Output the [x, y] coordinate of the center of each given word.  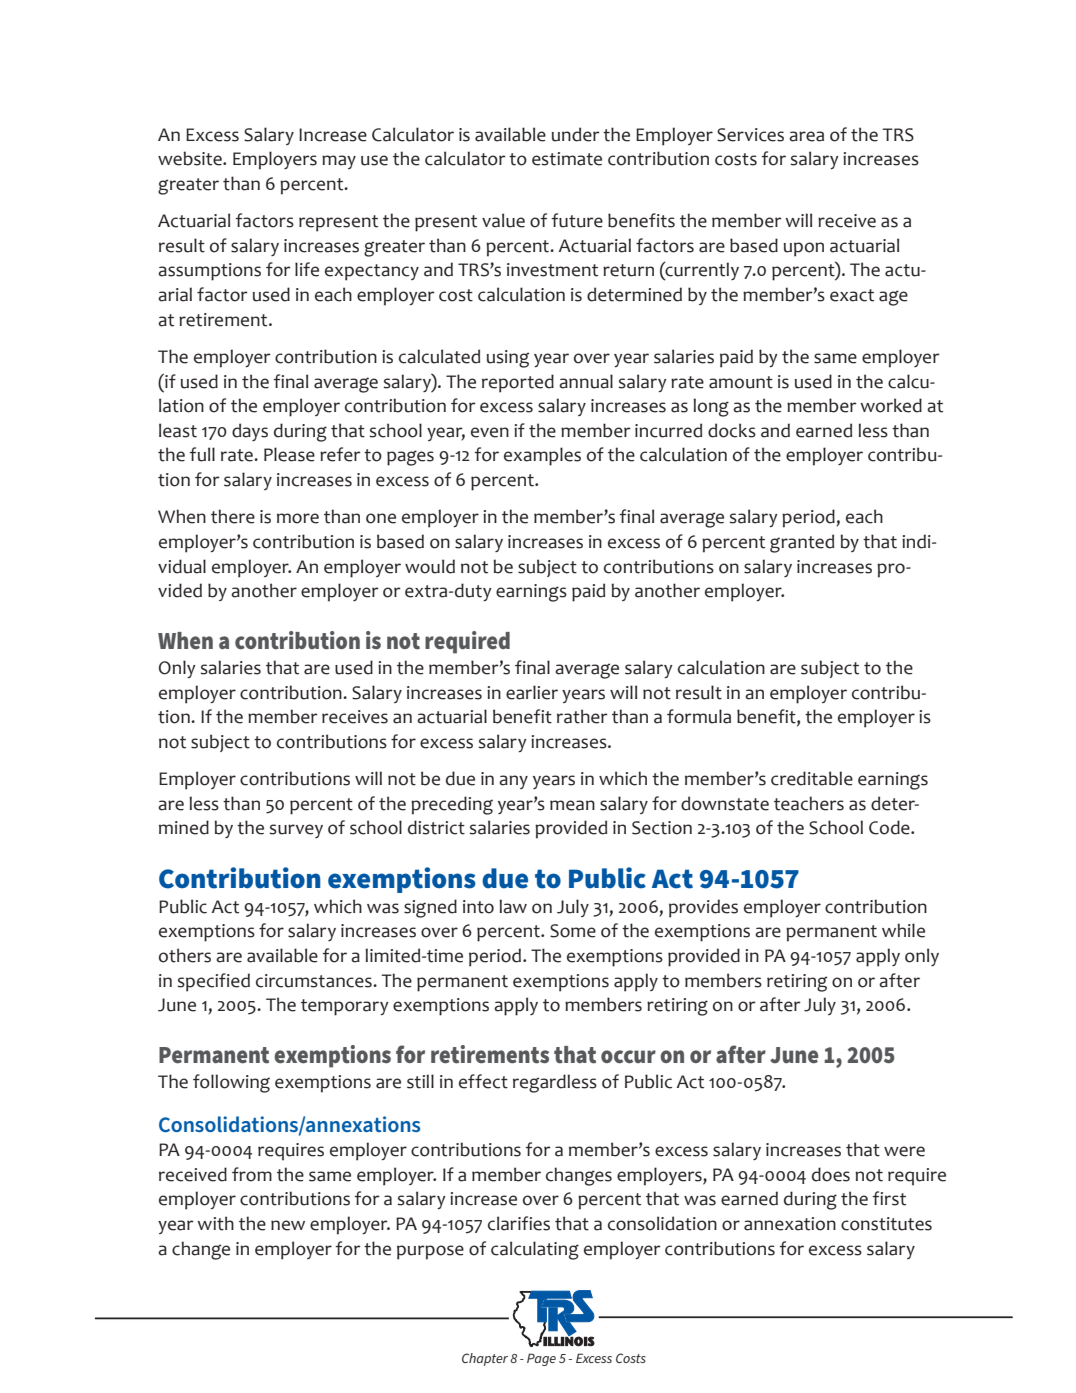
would [430, 566]
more [298, 518]
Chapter [485, 1359]
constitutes [886, 1224]
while [903, 930]
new [288, 1225]
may [339, 162]
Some [573, 931]
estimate [567, 159]
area [806, 136]
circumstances [315, 981]
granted [802, 543]
